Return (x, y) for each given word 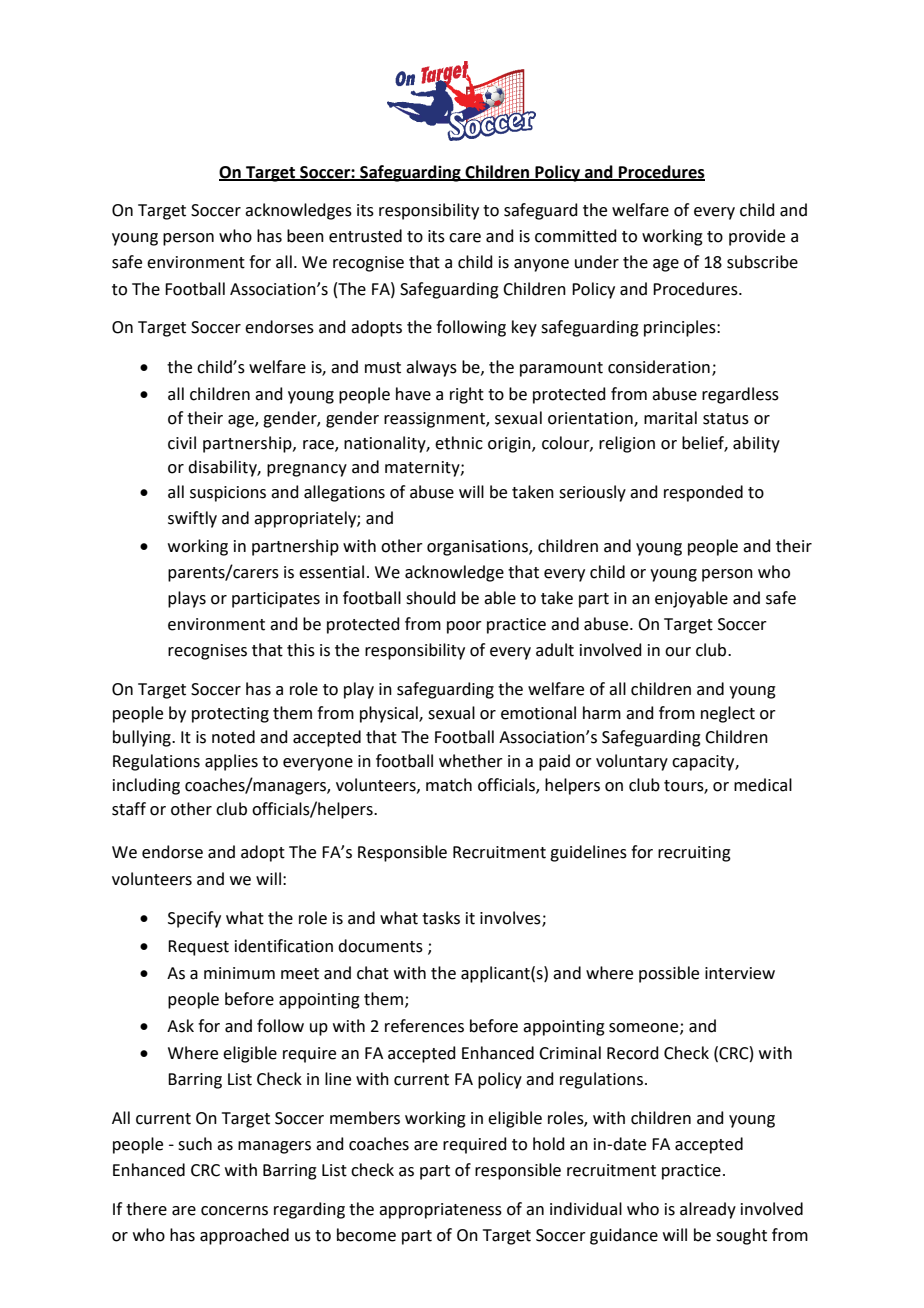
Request (198, 948)
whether (471, 761)
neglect (728, 714)
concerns (234, 1211)
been (305, 236)
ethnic (459, 443)
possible (669, 974)
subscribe (762, 262)
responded (703, 493)
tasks (441, 918)
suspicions (228, 494)
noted (233, 737)
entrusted (365, 236)
